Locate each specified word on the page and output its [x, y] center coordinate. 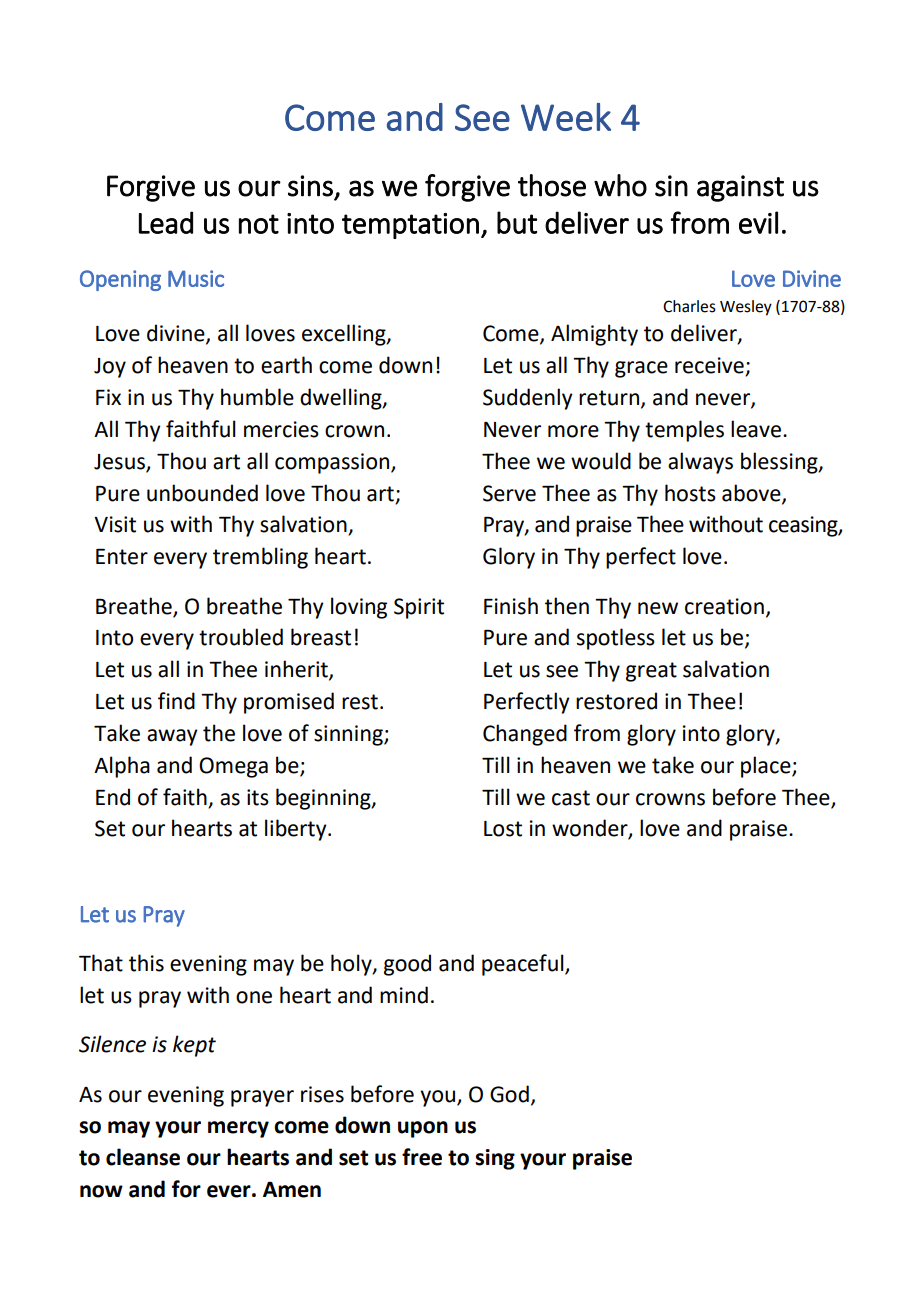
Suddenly [528, 399]
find [176, 701]
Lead [166, 222]
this [146, 963]
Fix [108, 397]
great [651, 672]
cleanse [143, 1157]
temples [684, 431]
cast [571, 798]
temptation [410, 226]
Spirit [419, 608]
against [740, 188]
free [422, 1157]
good [407, 965]
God [509, 1094]
